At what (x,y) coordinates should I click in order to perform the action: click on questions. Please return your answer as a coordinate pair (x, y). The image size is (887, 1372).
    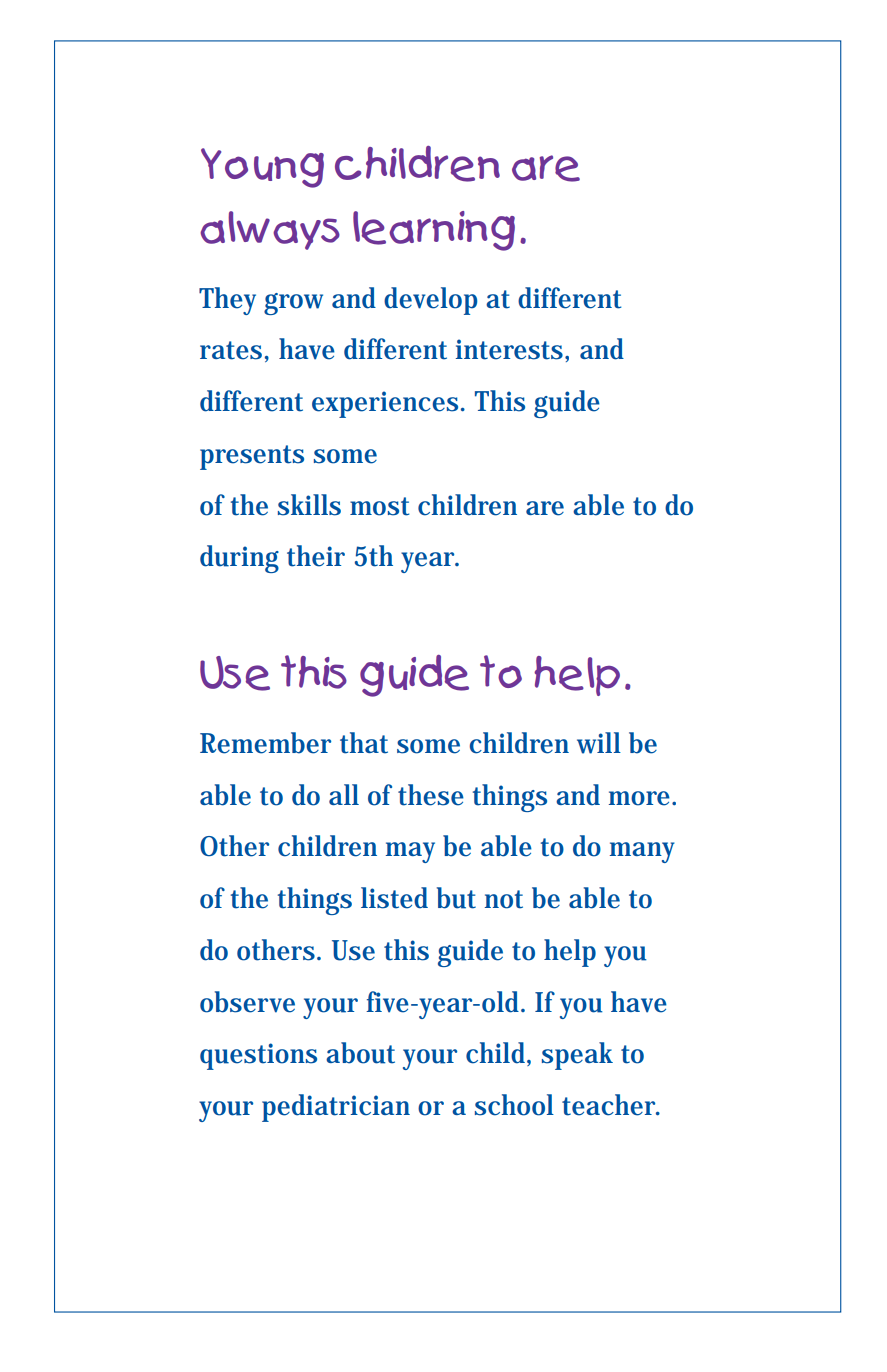
    Looking at the image, I should click on (258, 1056).
